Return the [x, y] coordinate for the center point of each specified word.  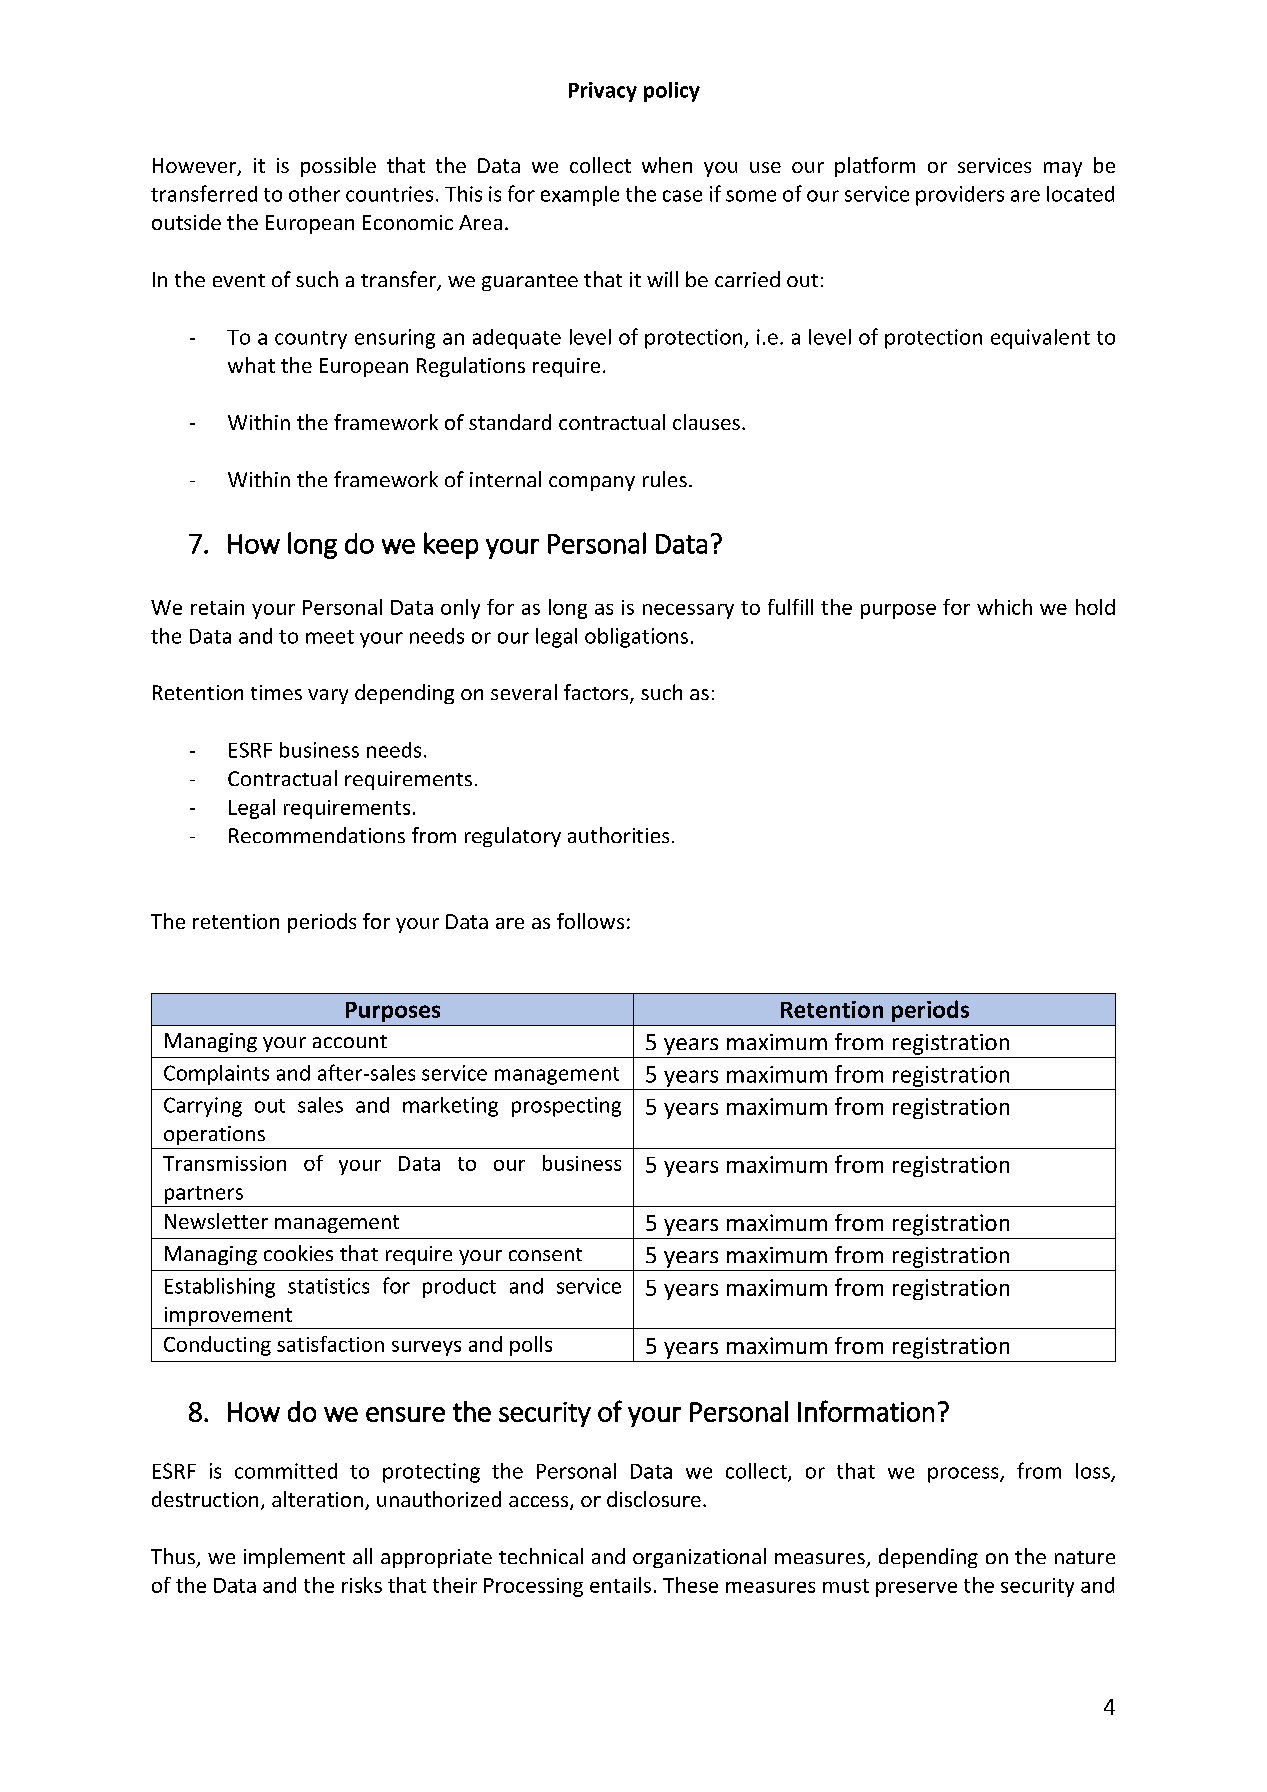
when [667, 165]
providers [960, 196]
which [1004, 607]
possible [338, 167]
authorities [618, 835]
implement [294, 1558]
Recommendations [317, 835]
